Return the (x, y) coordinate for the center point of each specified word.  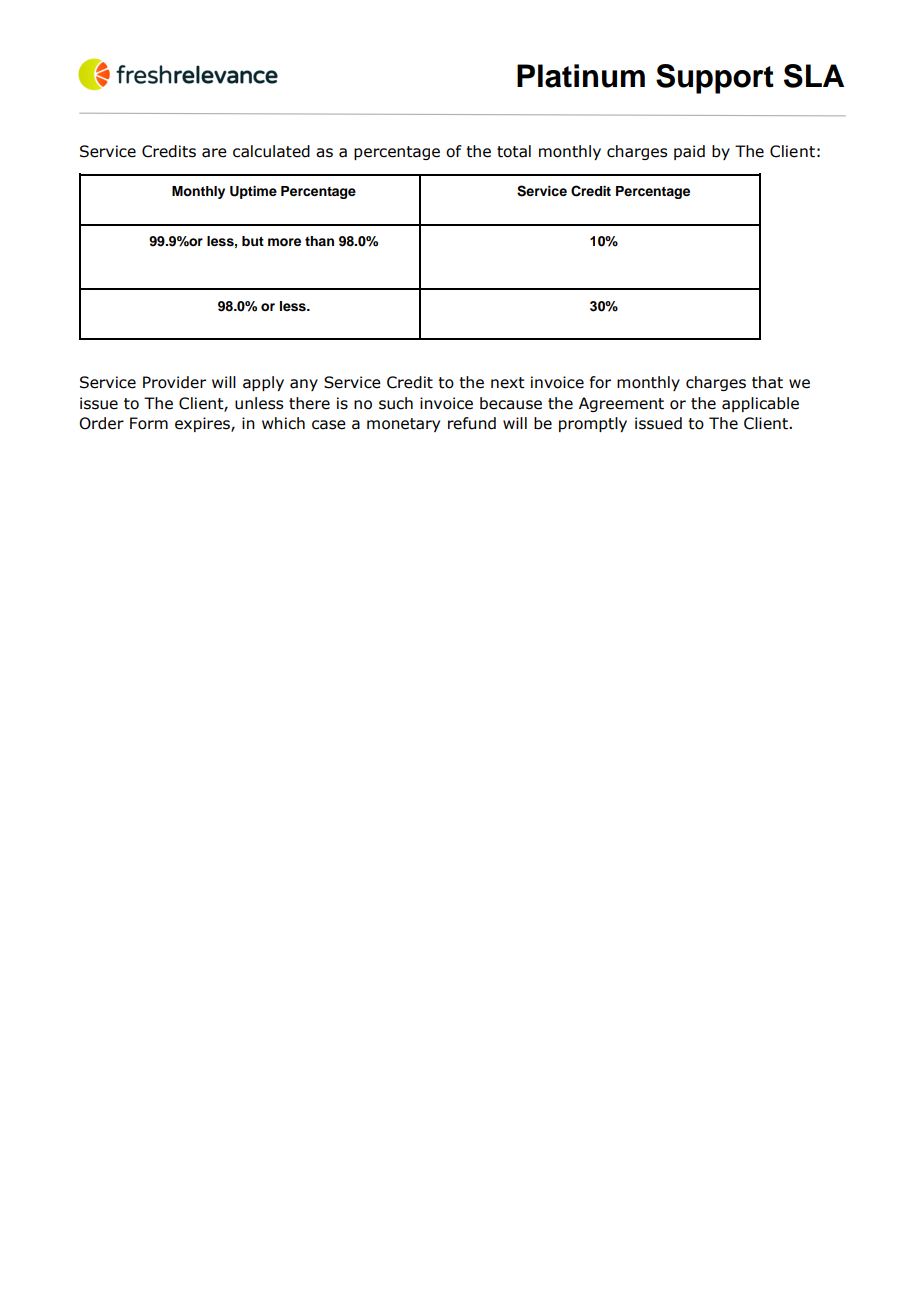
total (514, 151)
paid (689, 152)
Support (715, 79)
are (214, 153)
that (767, 382)
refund (472, 423)
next (508, 383)
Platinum (581, 76)
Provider (174, 382)
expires (203, 424)
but (253, 241)
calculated (271, 151)
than (319, 241)
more (284, 242)
